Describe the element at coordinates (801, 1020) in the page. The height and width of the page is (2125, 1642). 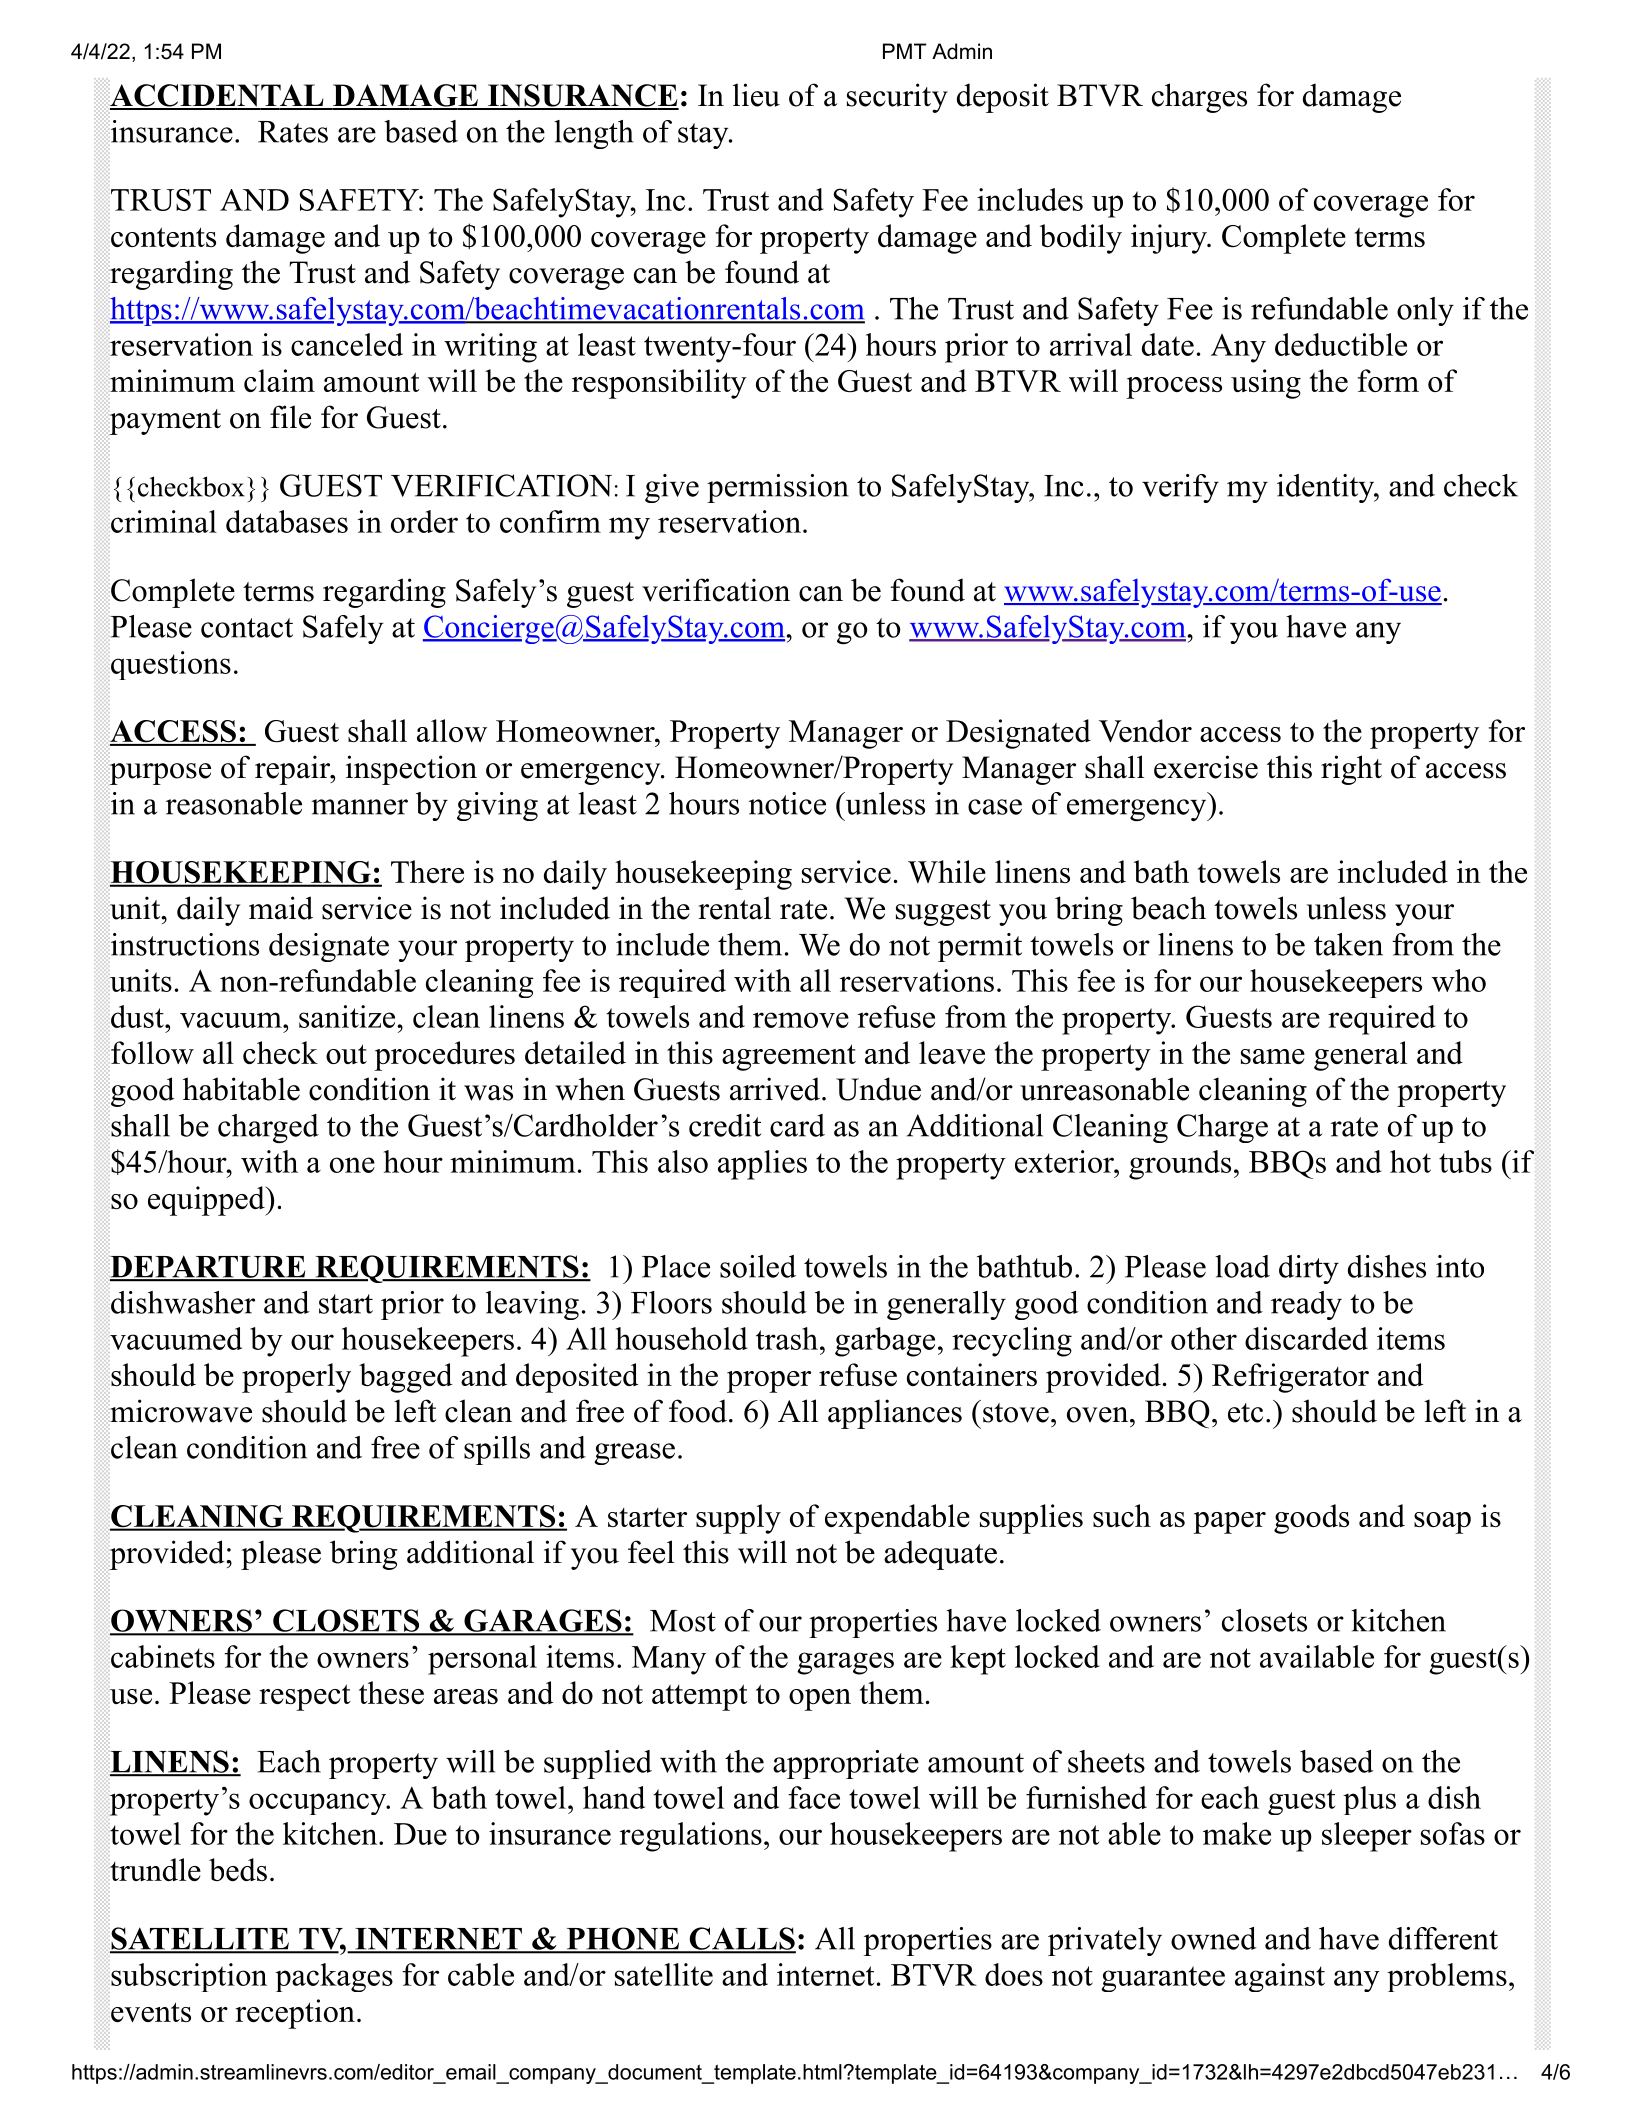
I see `remove` at that location.
